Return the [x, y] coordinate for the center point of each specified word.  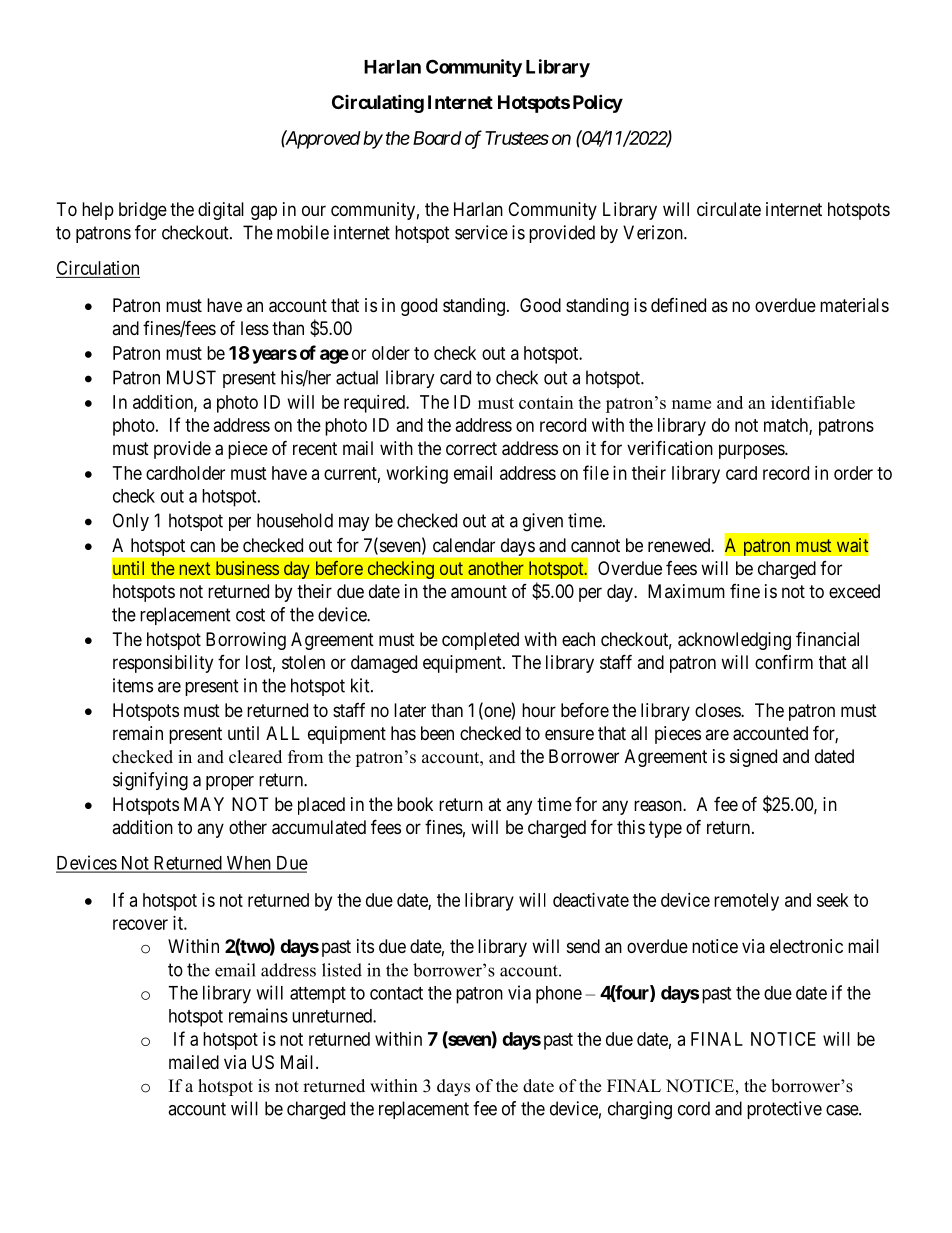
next [195, 568]
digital [221, 211]
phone [559, 995]
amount [479, 592]
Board [437, 138]
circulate [729, 209]
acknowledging [734, 641]
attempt [318, 995]
